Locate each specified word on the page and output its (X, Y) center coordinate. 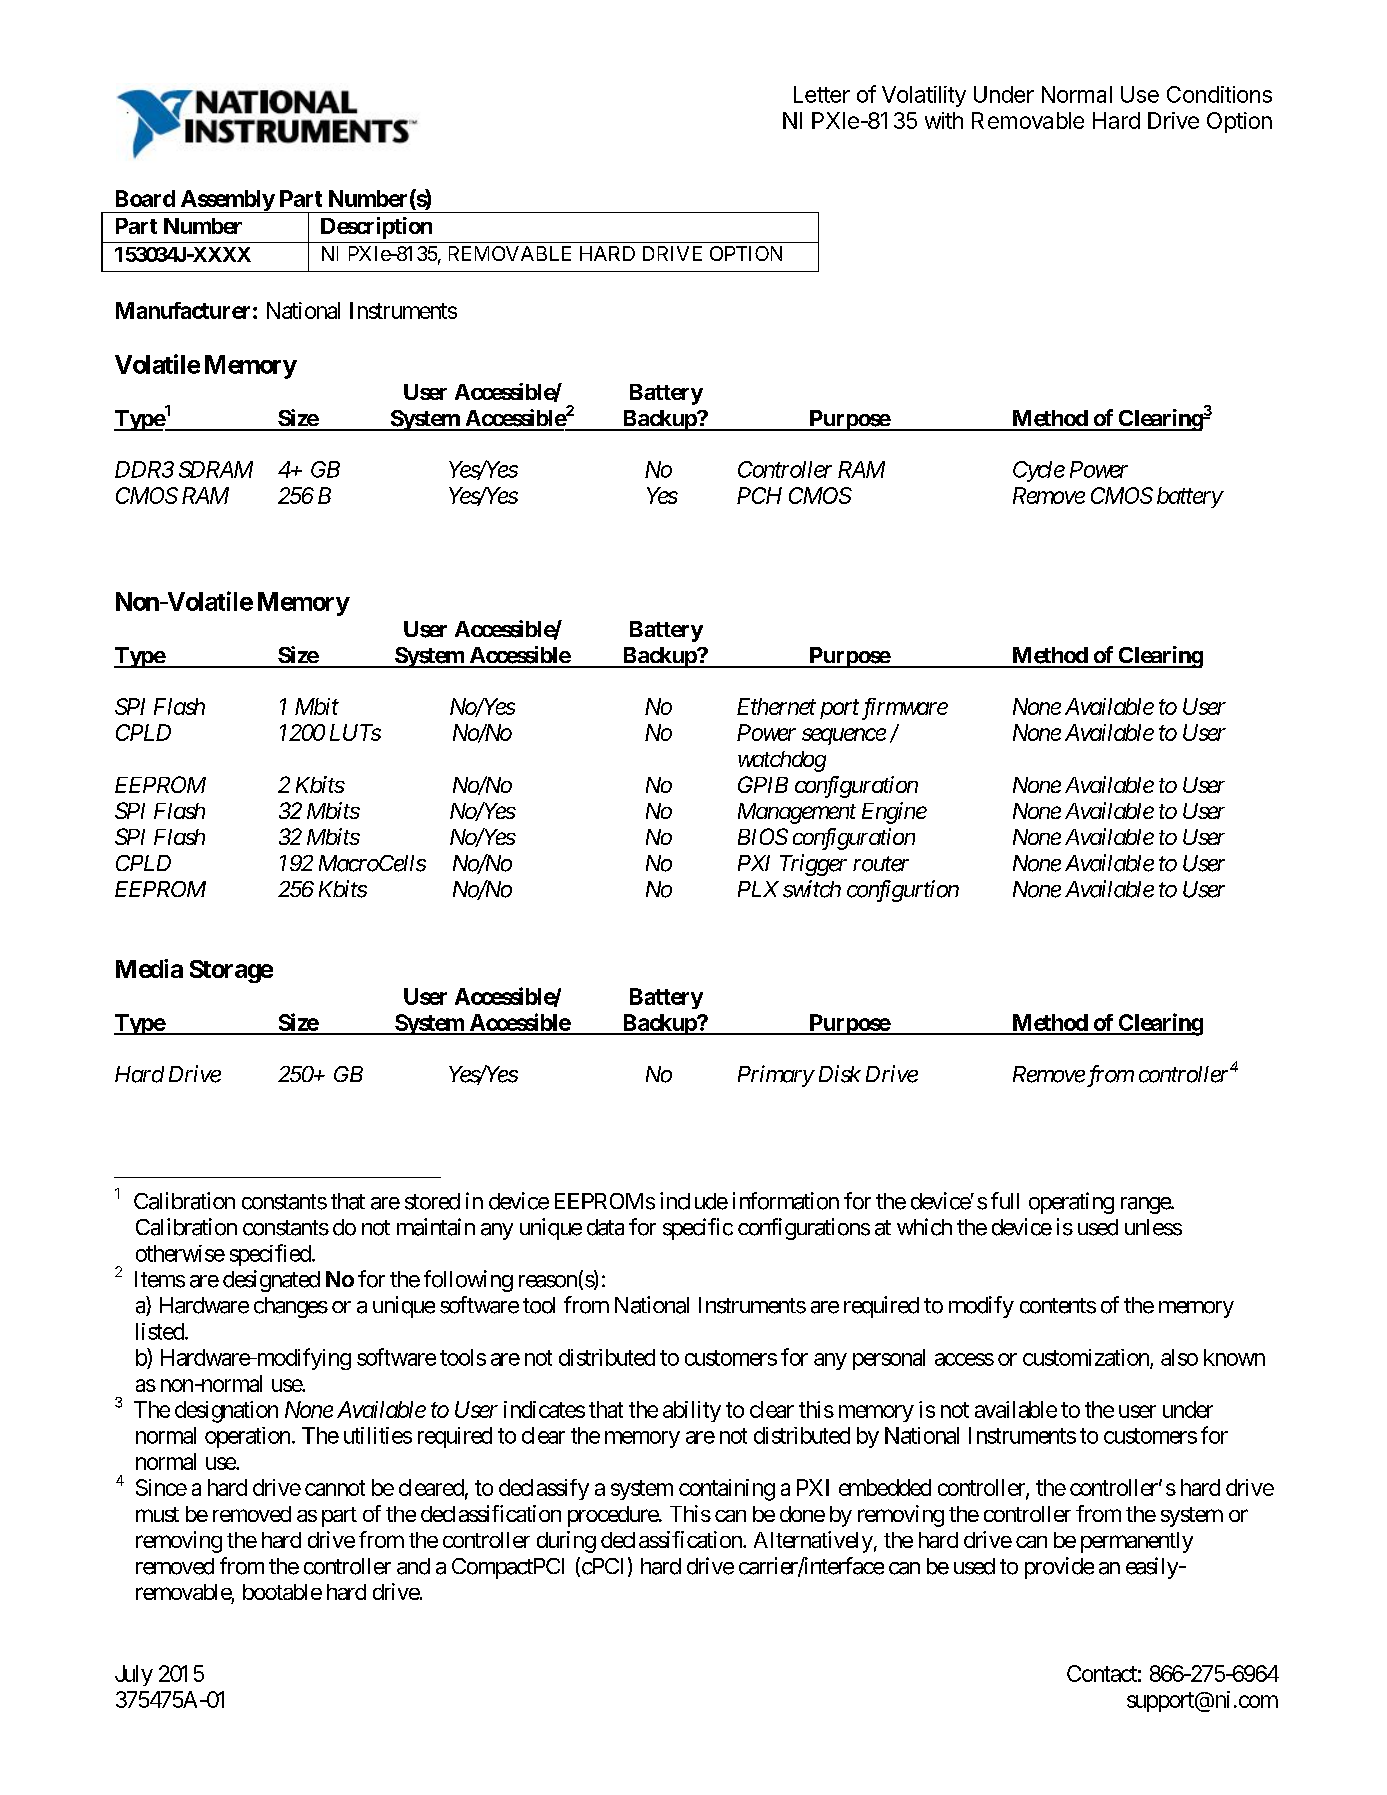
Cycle (1039, 471)
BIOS (763, 836)
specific (698, 1229)
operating (1071, 1203)
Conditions (1219, 94)
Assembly (226, 201)
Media (149, 968)
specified (270, 1255)
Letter (822, 94)
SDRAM (216, 469)
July (134, 1675)
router (881, 864)
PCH (759, 495)
